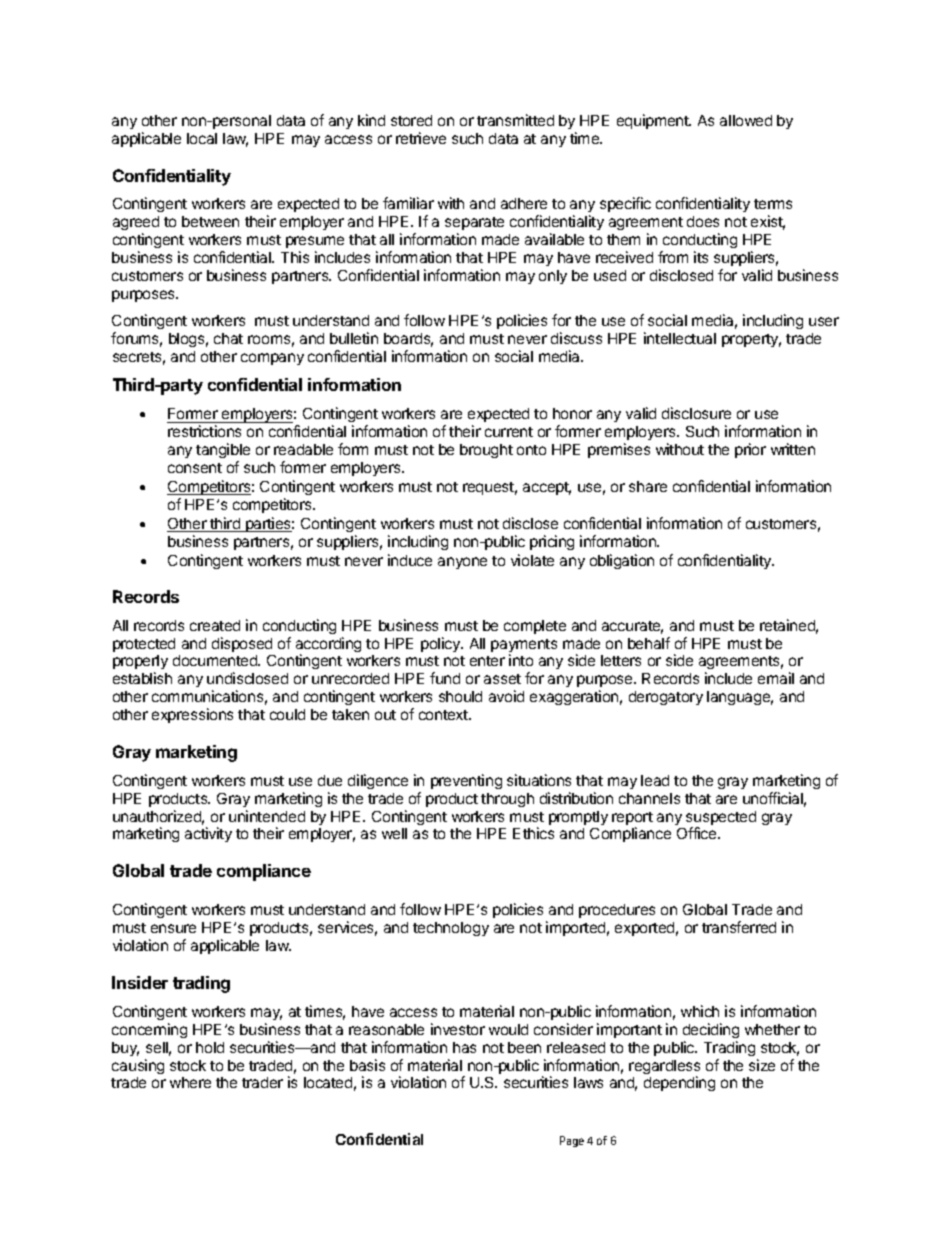 The height and width of the screenshot is (1233, 952). What do you see at coordinates (746, 120) in the screenshot?
I see `allowed` at bounding box center [746, 120].
